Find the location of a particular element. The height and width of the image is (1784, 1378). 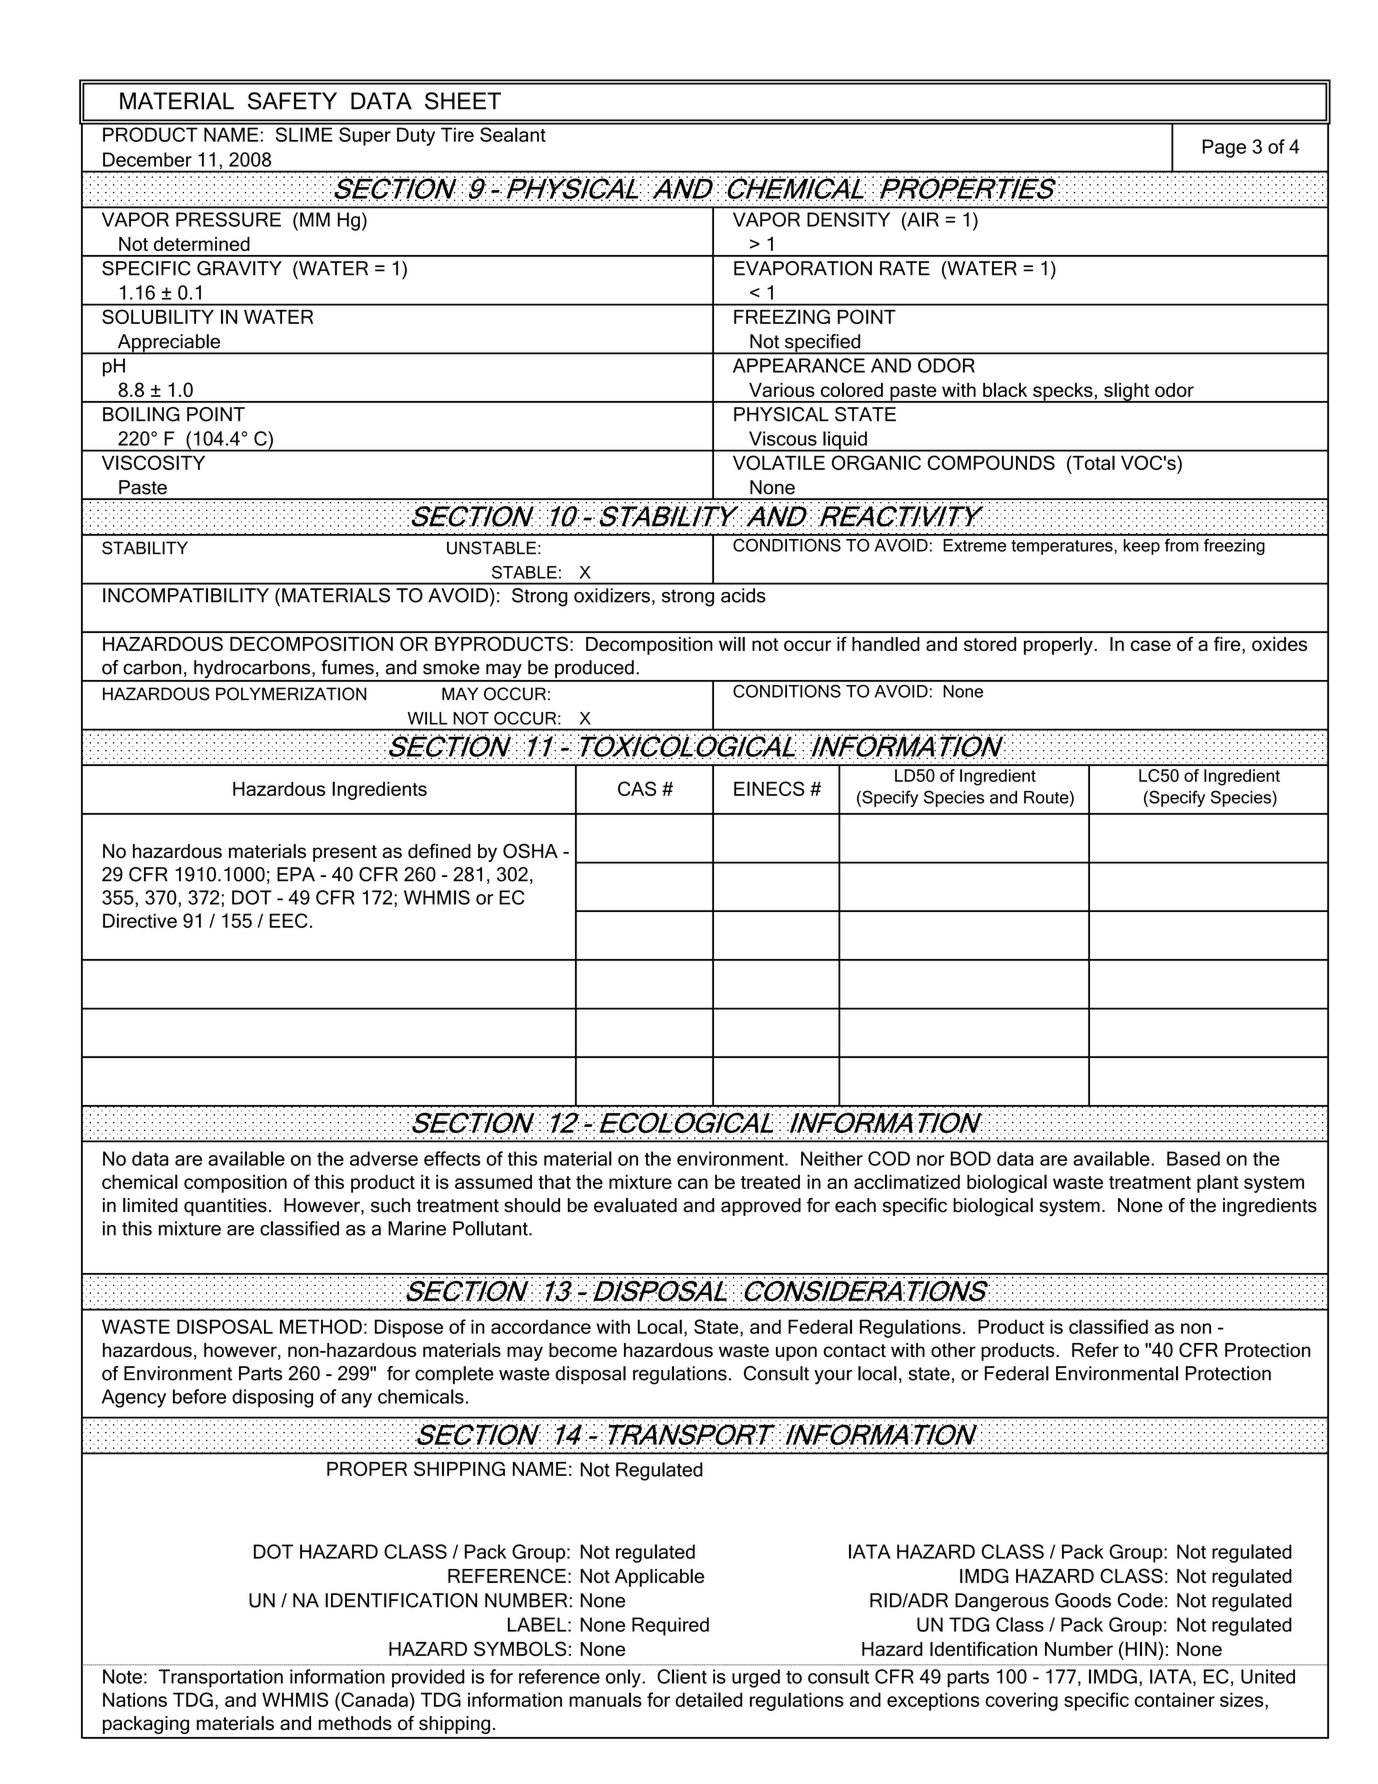

Canada is located at coordinates (373, 1699).
